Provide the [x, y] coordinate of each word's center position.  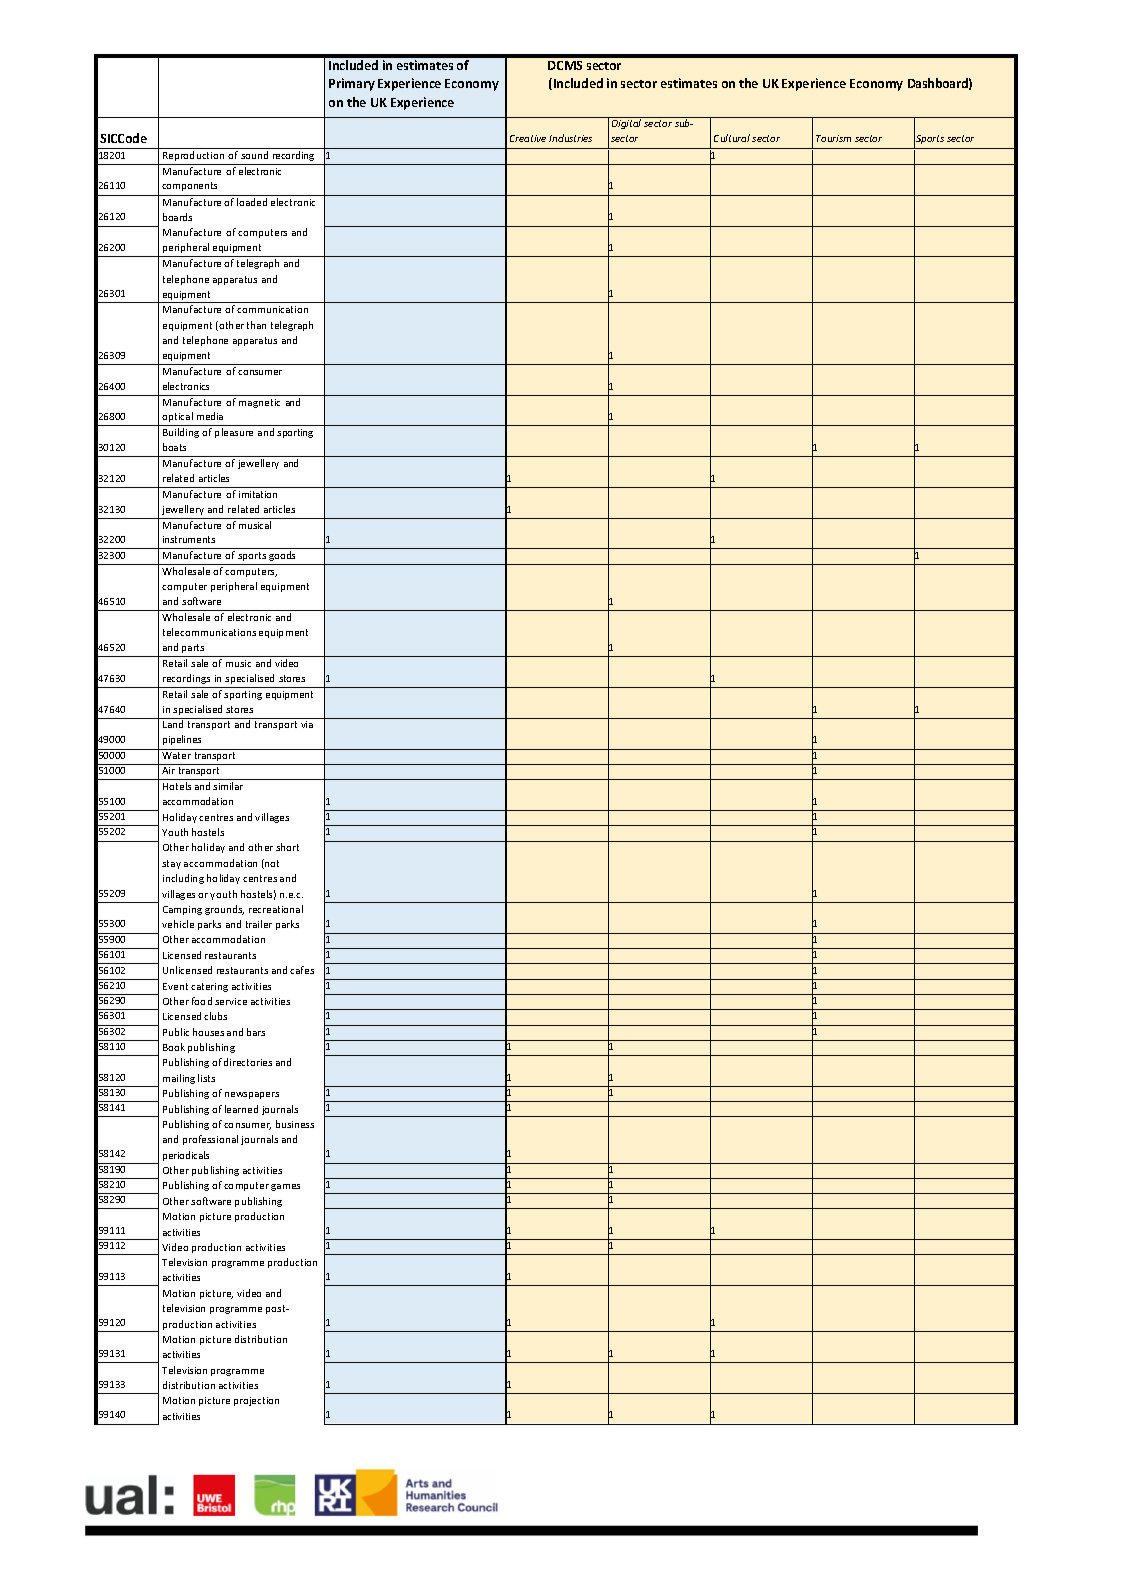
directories [248, 1062]
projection [256, 1401]
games [285, 1187]
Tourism [833, 138]
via [307, 724]
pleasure [234, 433]
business [295, 1124]
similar [228, 786]
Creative [528, 138]
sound [254, 155]
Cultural [732, 138]
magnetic [259, 403]
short [287, 847]
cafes [302, 970]
